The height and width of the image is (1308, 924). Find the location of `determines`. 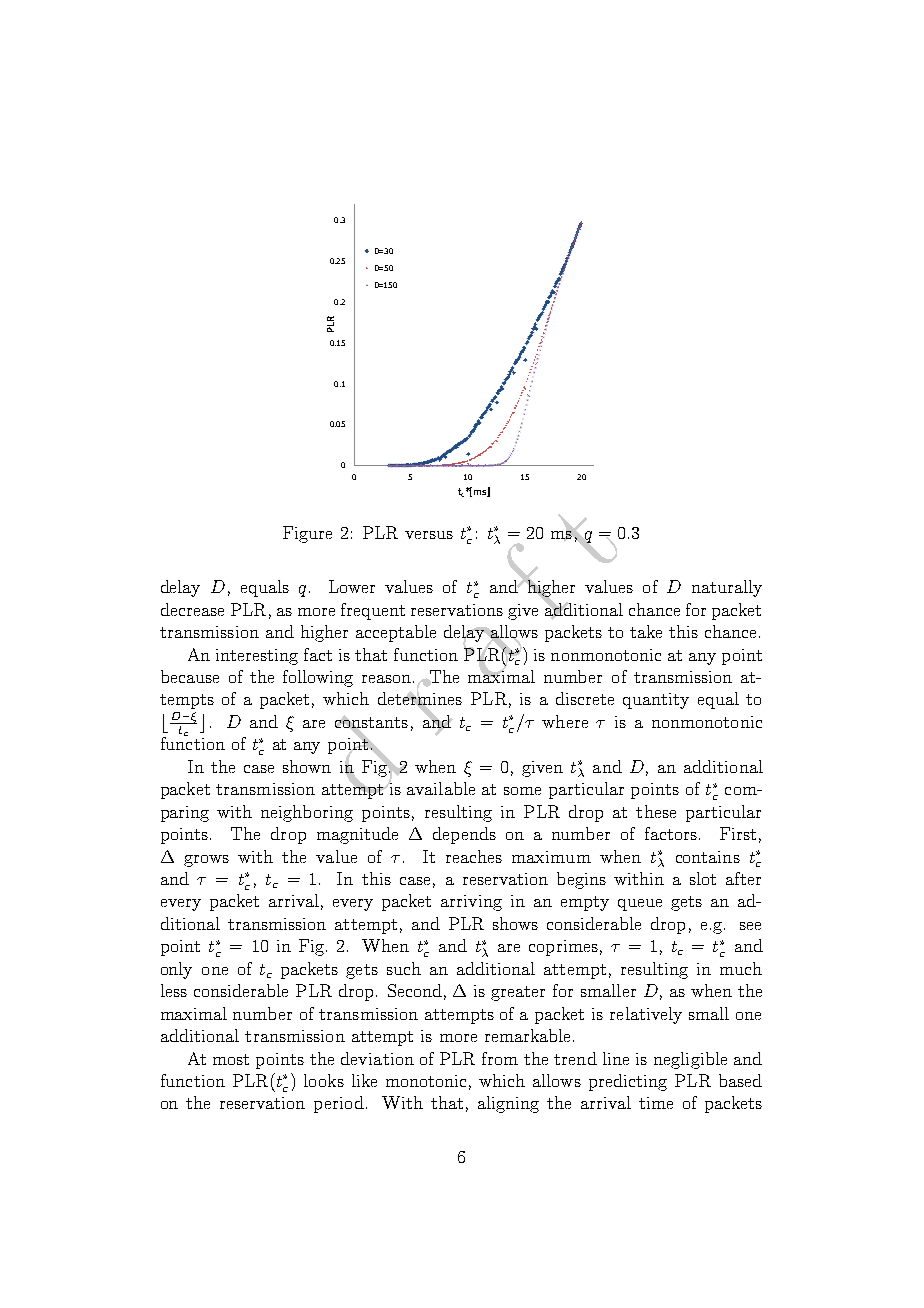

determines is located at coordinates (420, 699).
